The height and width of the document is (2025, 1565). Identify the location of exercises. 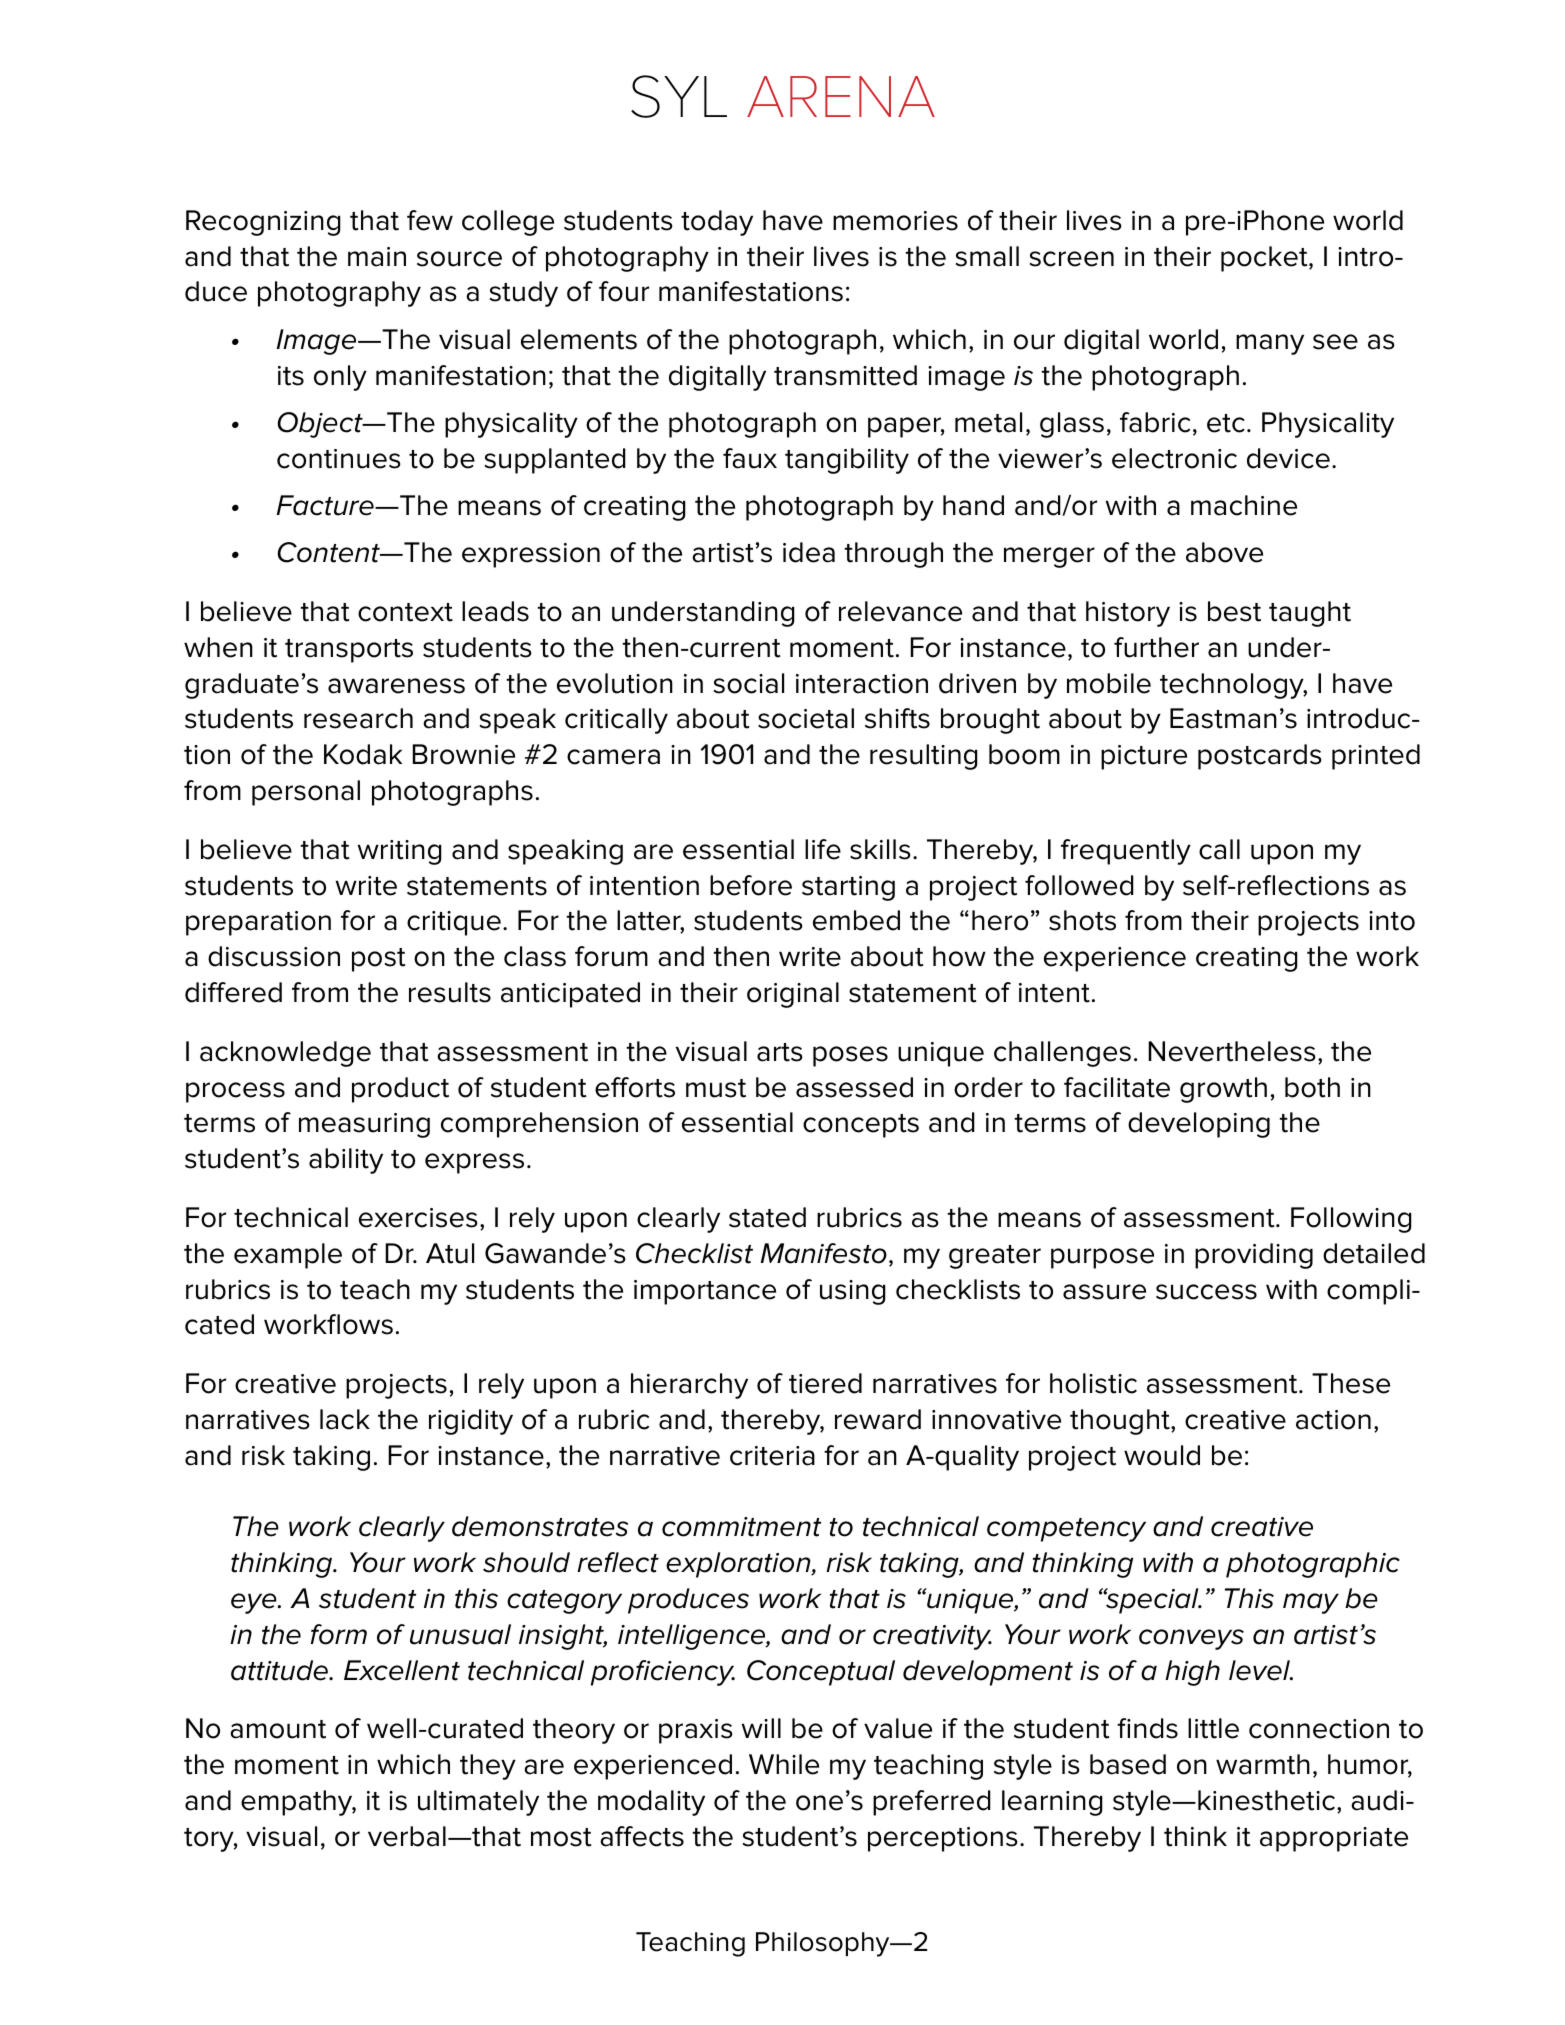
(418, 1218).
